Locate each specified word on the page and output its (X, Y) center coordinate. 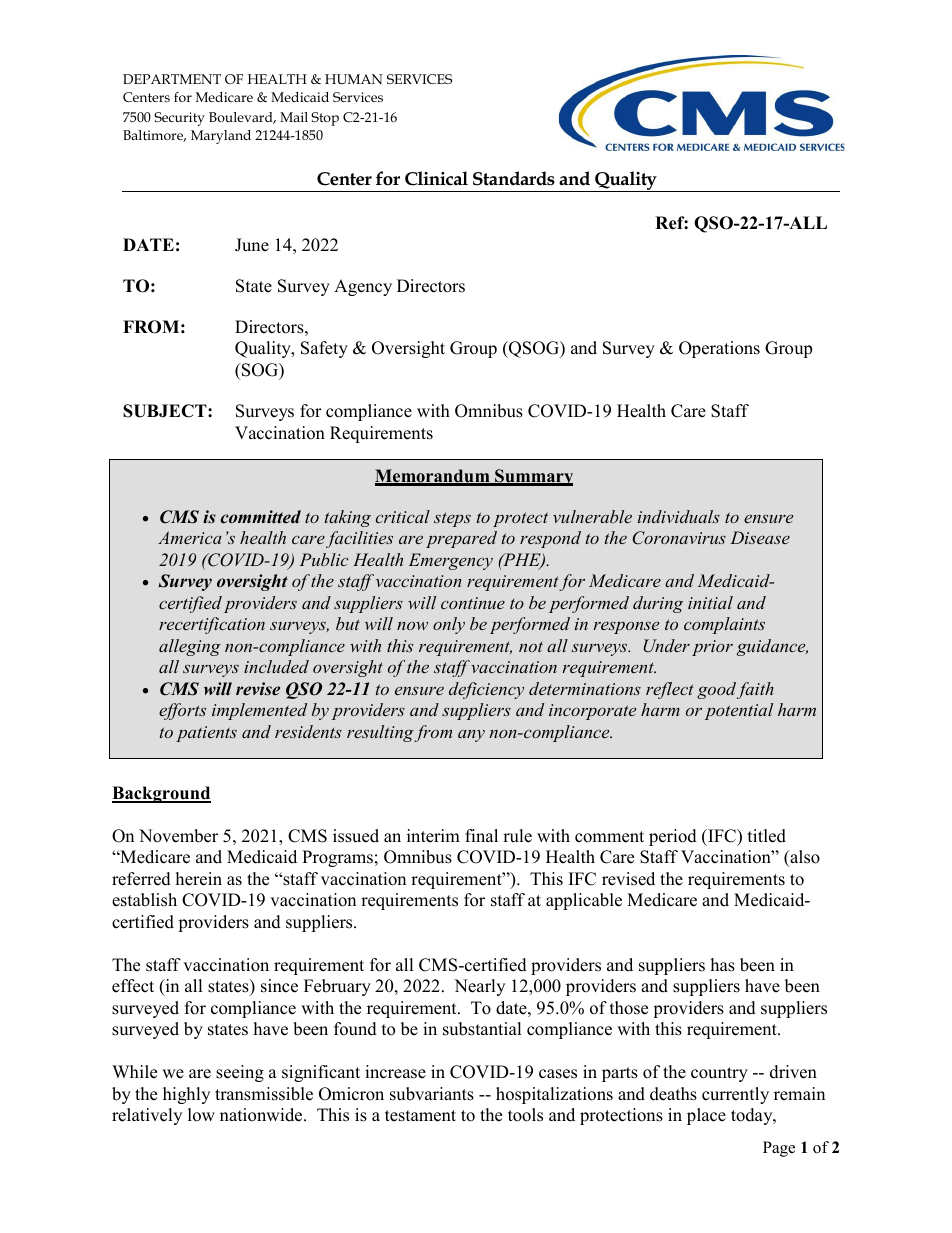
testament (420, 1116)
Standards (514, 178)
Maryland (221, 137)
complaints (724, 625)
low (201, 1115)
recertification (212, 625)
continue (473, 603)
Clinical (436, 178)
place (706, 1116)
